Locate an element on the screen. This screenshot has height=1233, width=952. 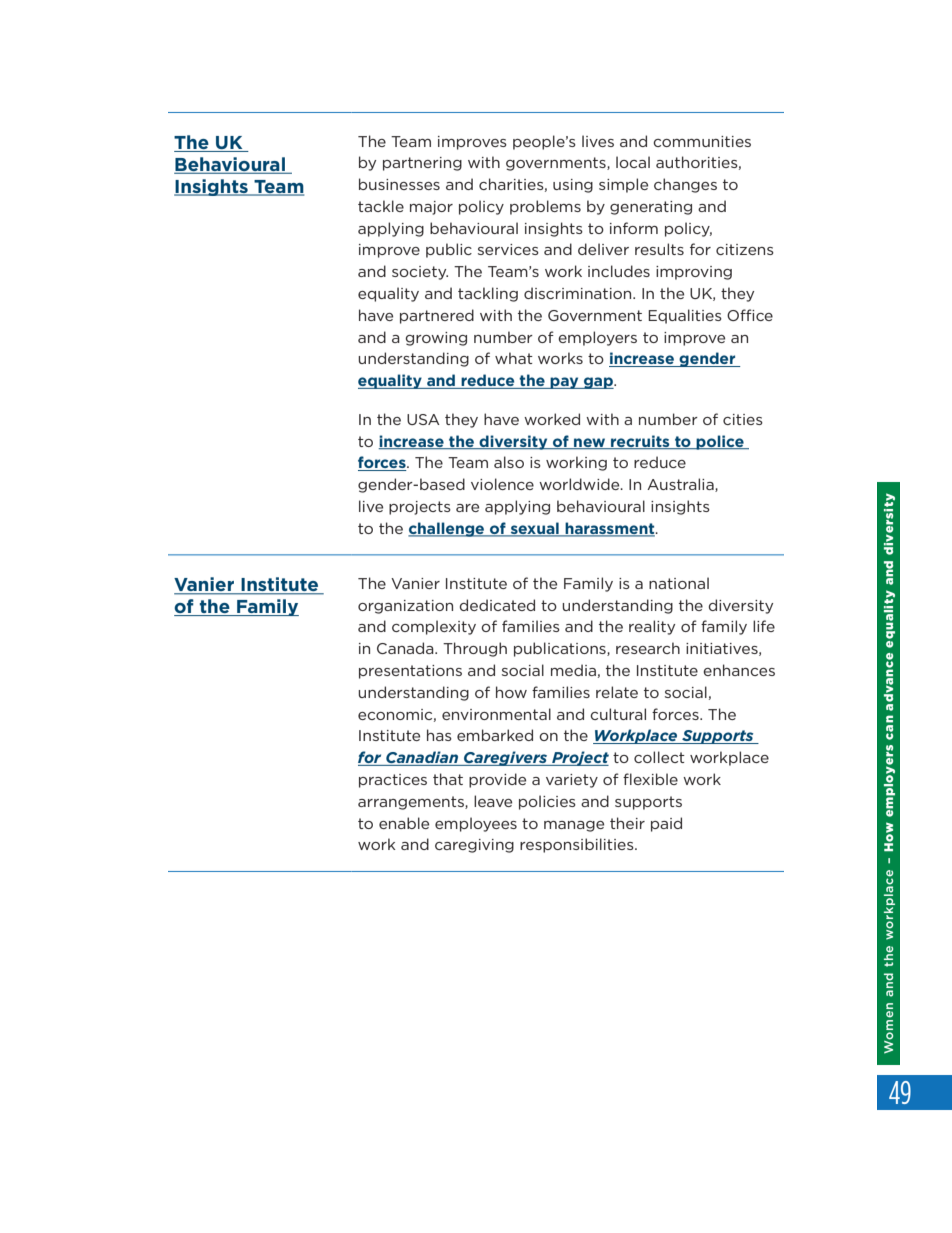
partnering is located at coordinates (422, 164).
